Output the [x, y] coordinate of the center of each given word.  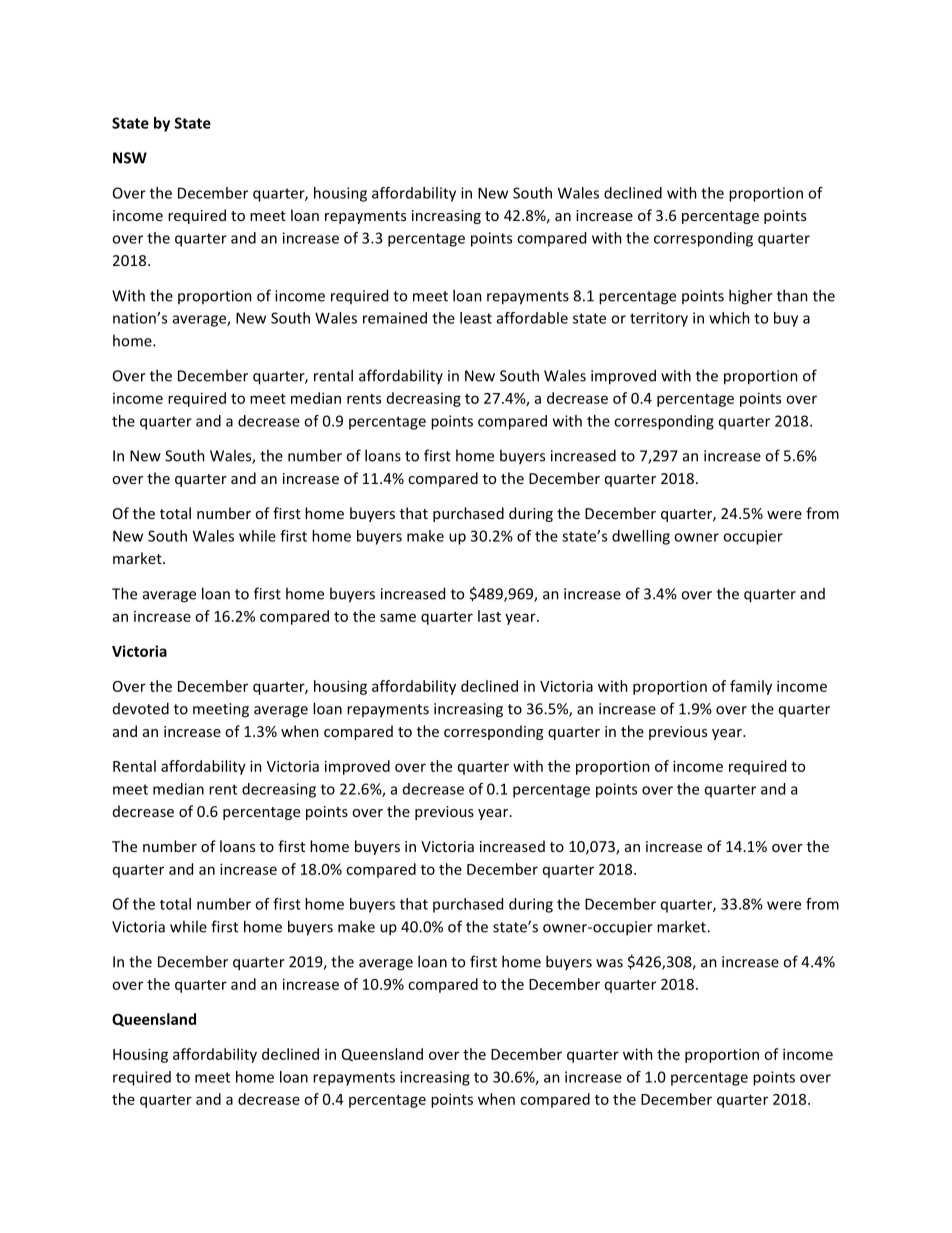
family [751, 687]
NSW [130, 158]
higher [751, 297]
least [476, 318]
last [489, 616]
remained [395, 318]
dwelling [641, 537]
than [792, 295]
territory [659, 319]
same [398, 617]
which [729, 318]
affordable [532, 318]
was [609, 963]
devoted [141, 708]
